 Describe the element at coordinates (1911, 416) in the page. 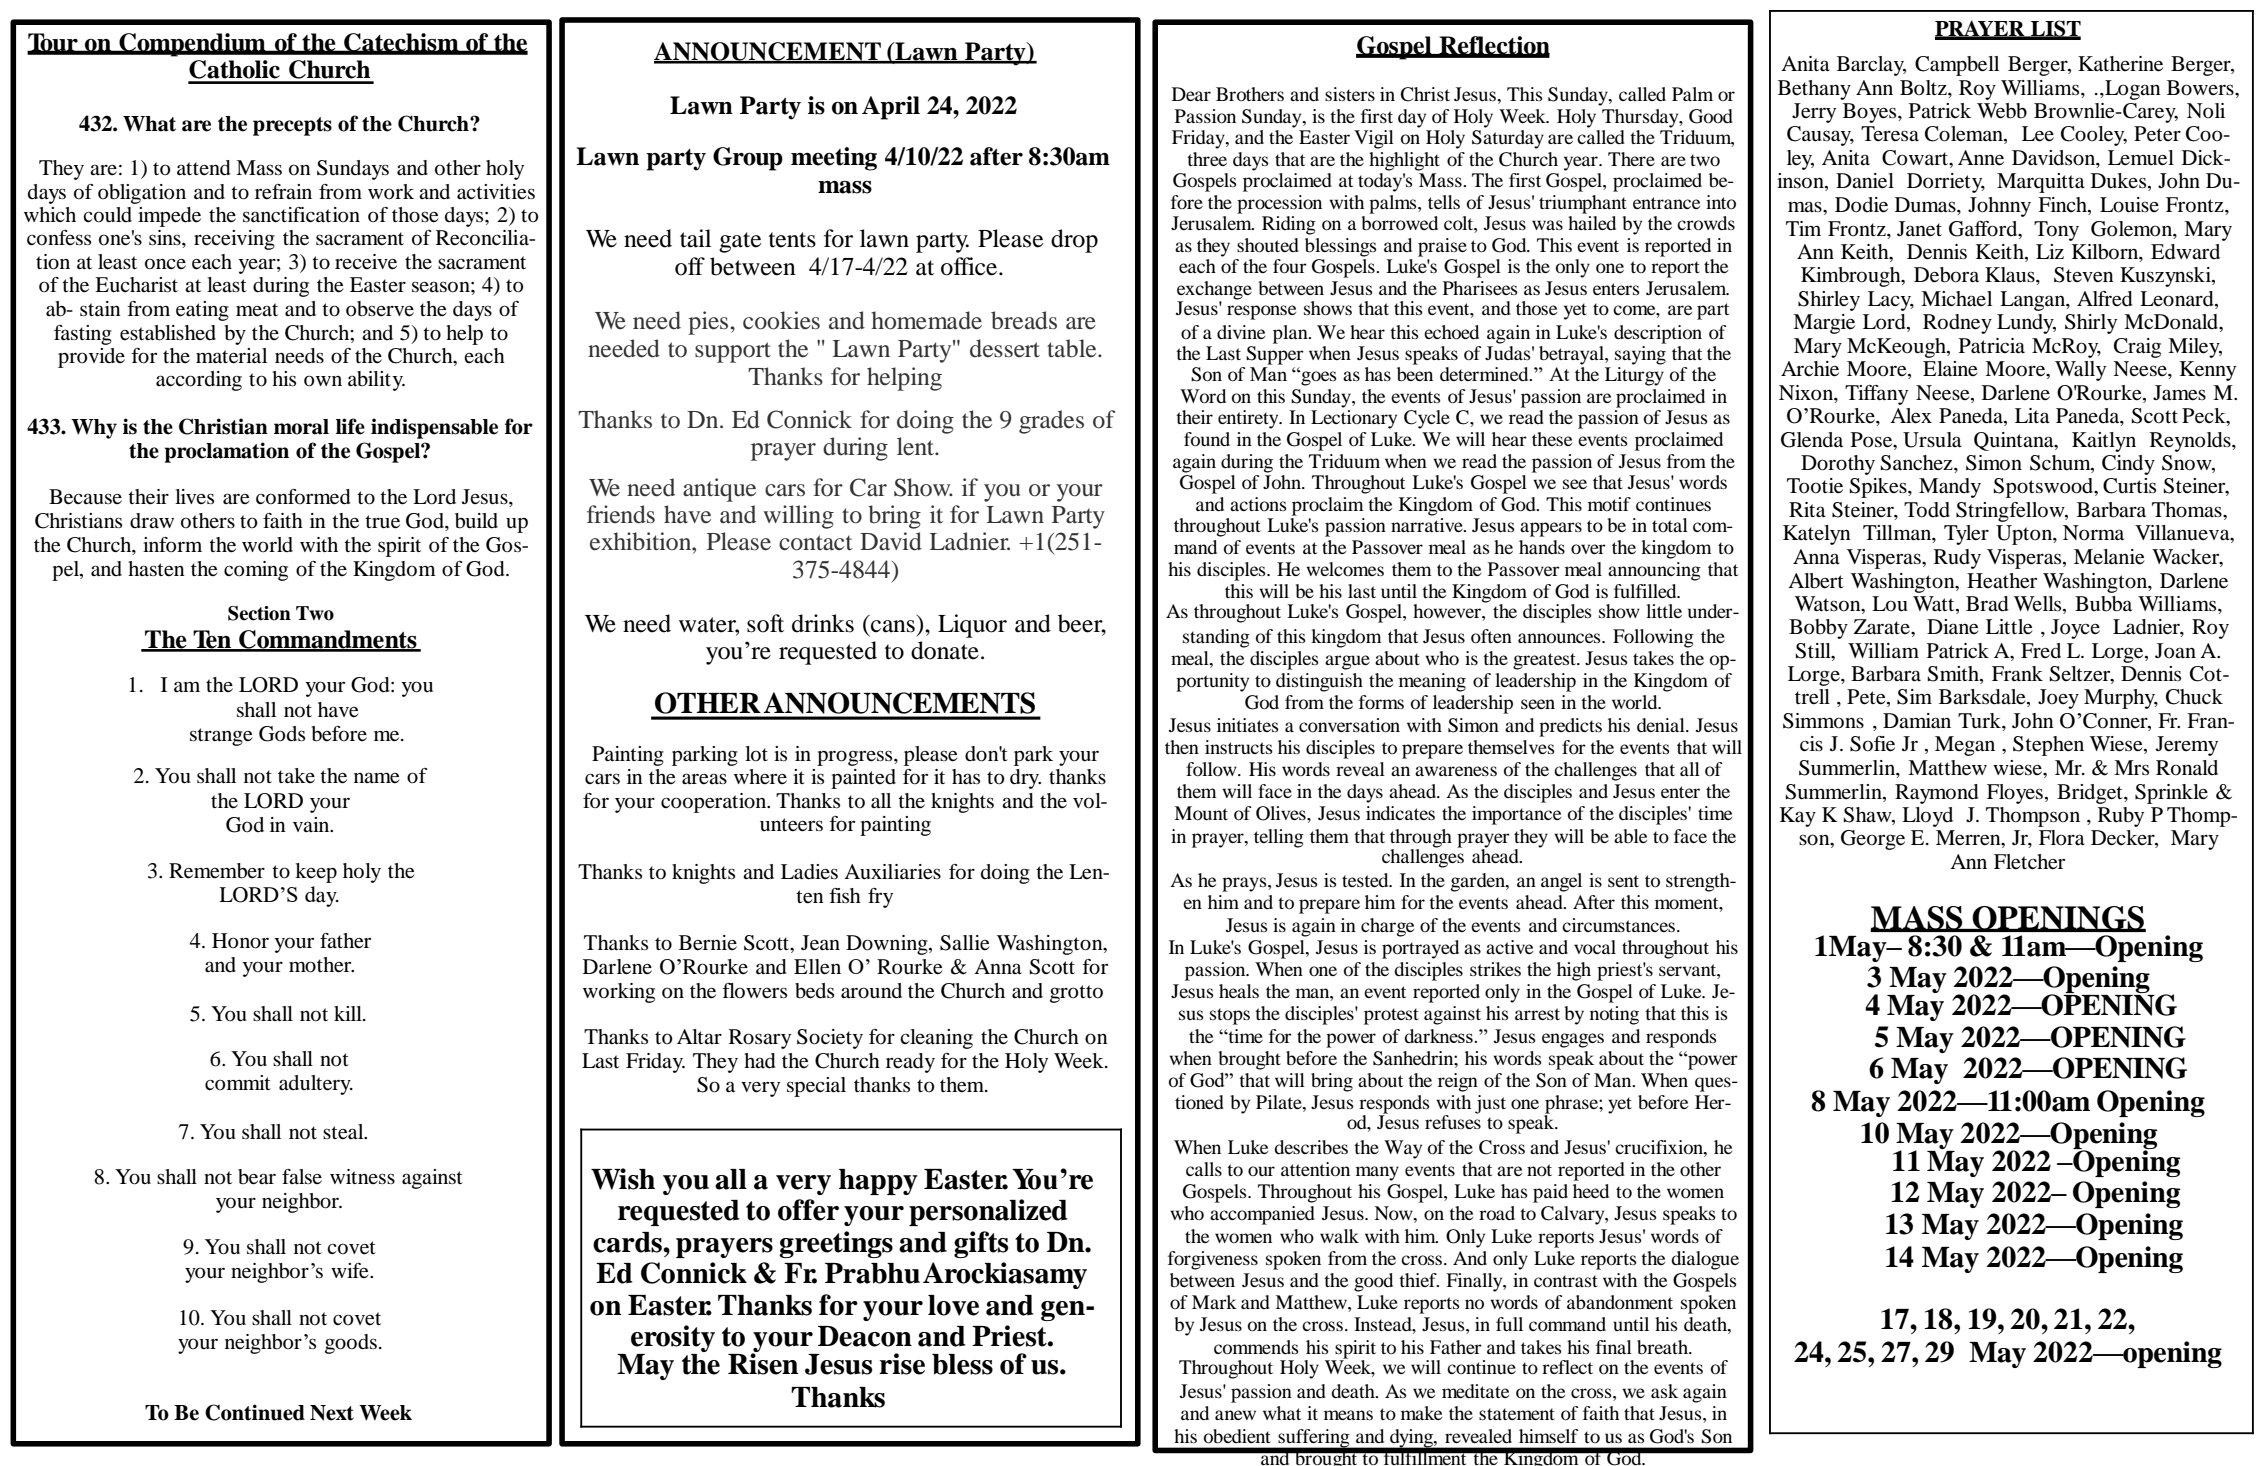

I see `Alex` at that location.
